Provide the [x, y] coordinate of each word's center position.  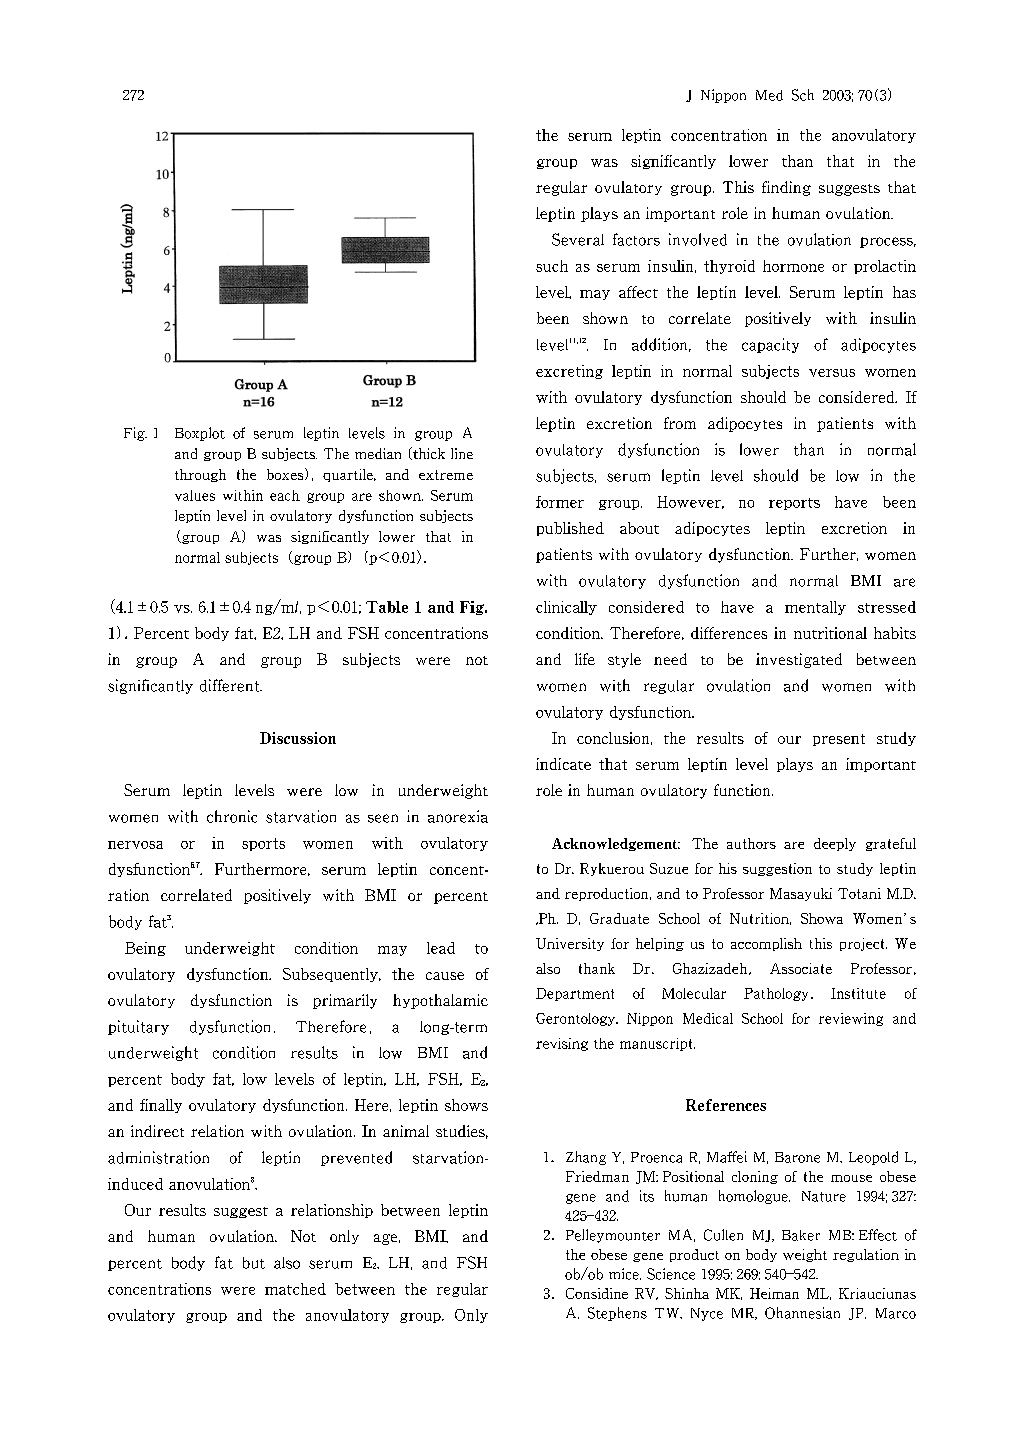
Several [578, 239]
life [585, 659]
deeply [835, 844]
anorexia [458, 816]
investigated [799, 660]
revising [562, 1044]
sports [263, 844]
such [552, 266]
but [254, 1263]
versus [832, 373]
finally [161, 1106]
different [231, 685]
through [200, 475]
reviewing [851, 1019]
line [462, 453]
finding [786, 188]
